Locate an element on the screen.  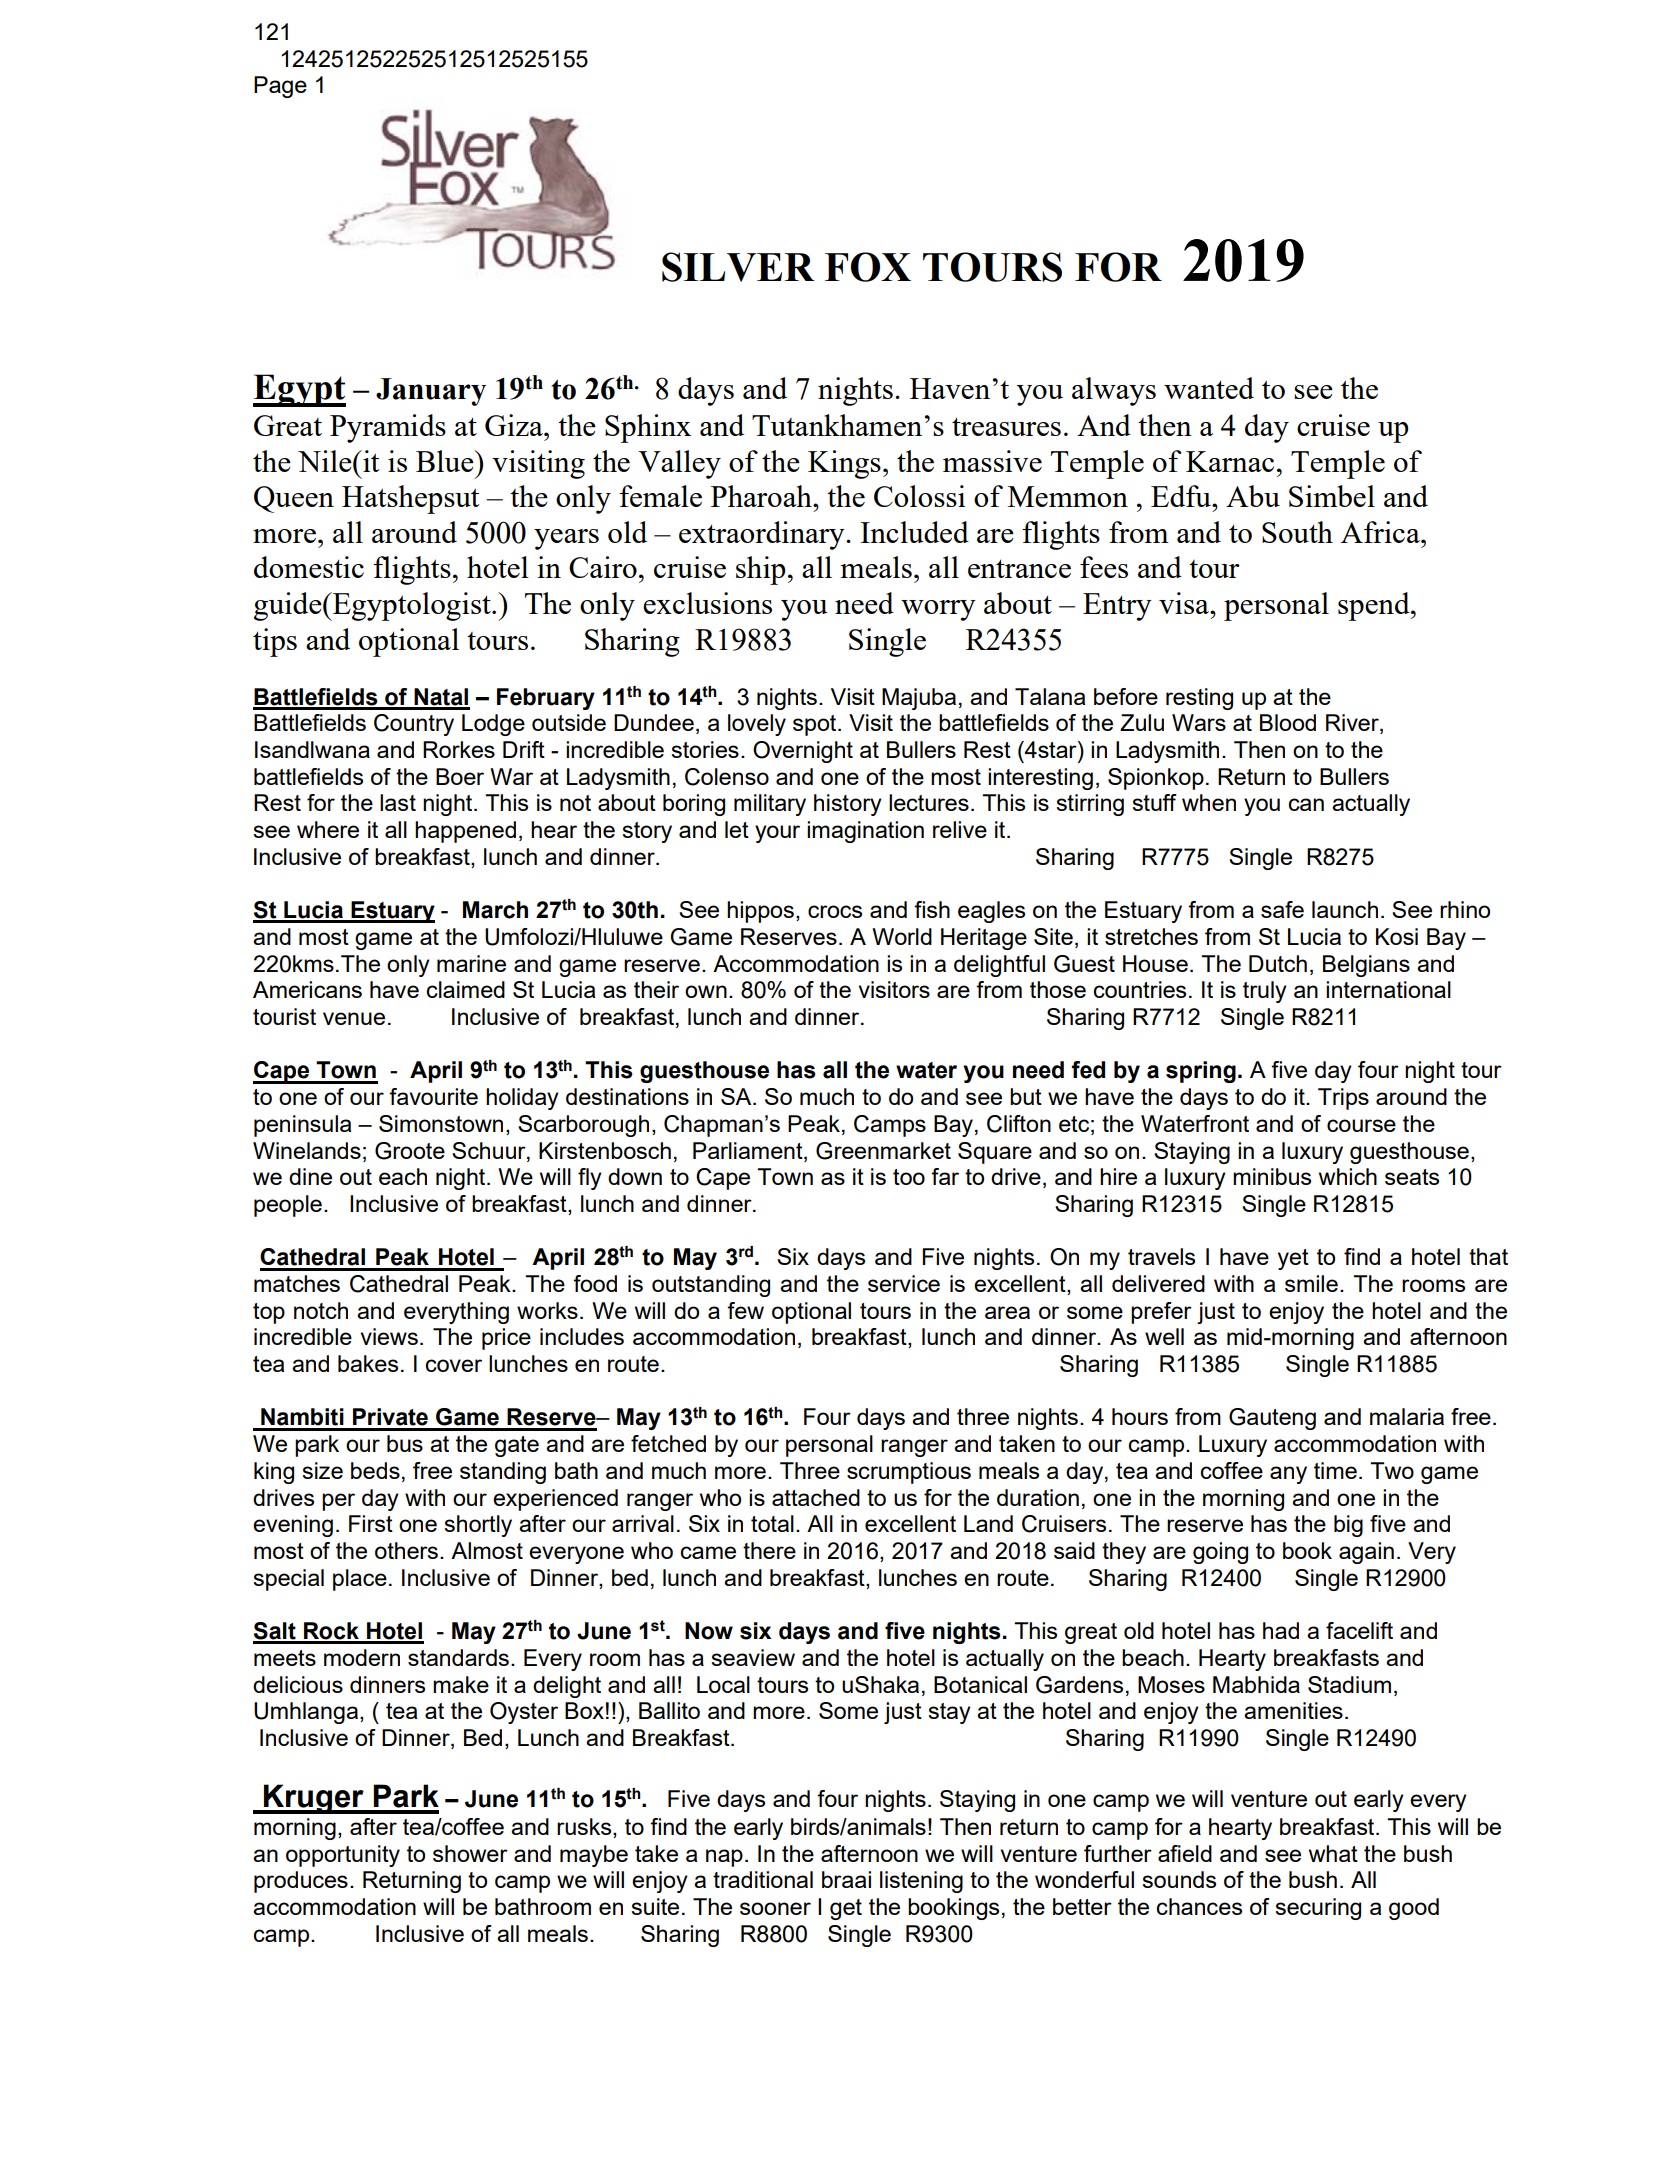
big is located at coordinates (1348, 1526).
